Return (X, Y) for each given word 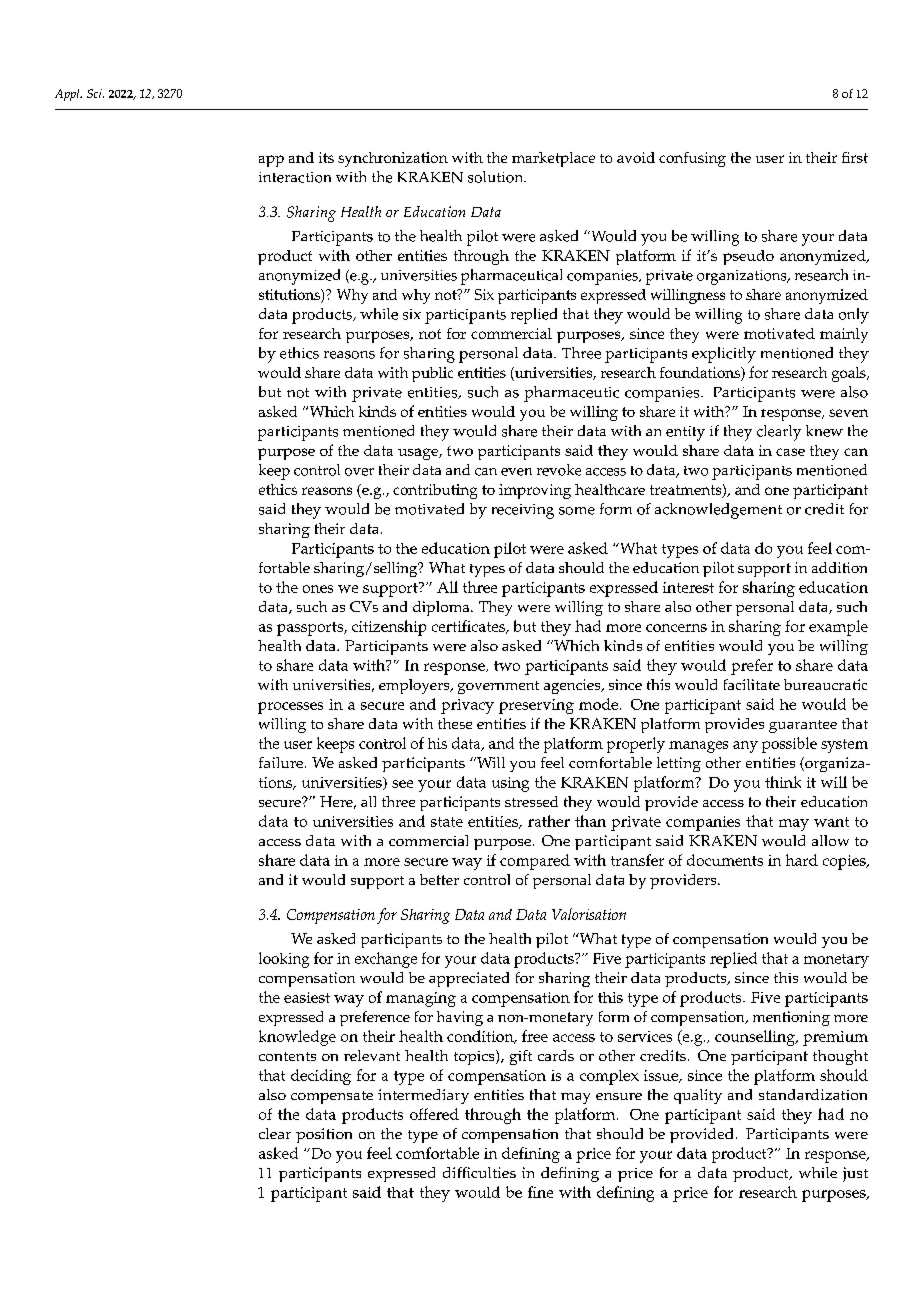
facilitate (752, 684)
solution (497, 177)
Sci (95, 93)
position (324, 1135)
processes (290, 708)
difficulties (479, 1172)
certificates (469, 627)
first (855, 157)
